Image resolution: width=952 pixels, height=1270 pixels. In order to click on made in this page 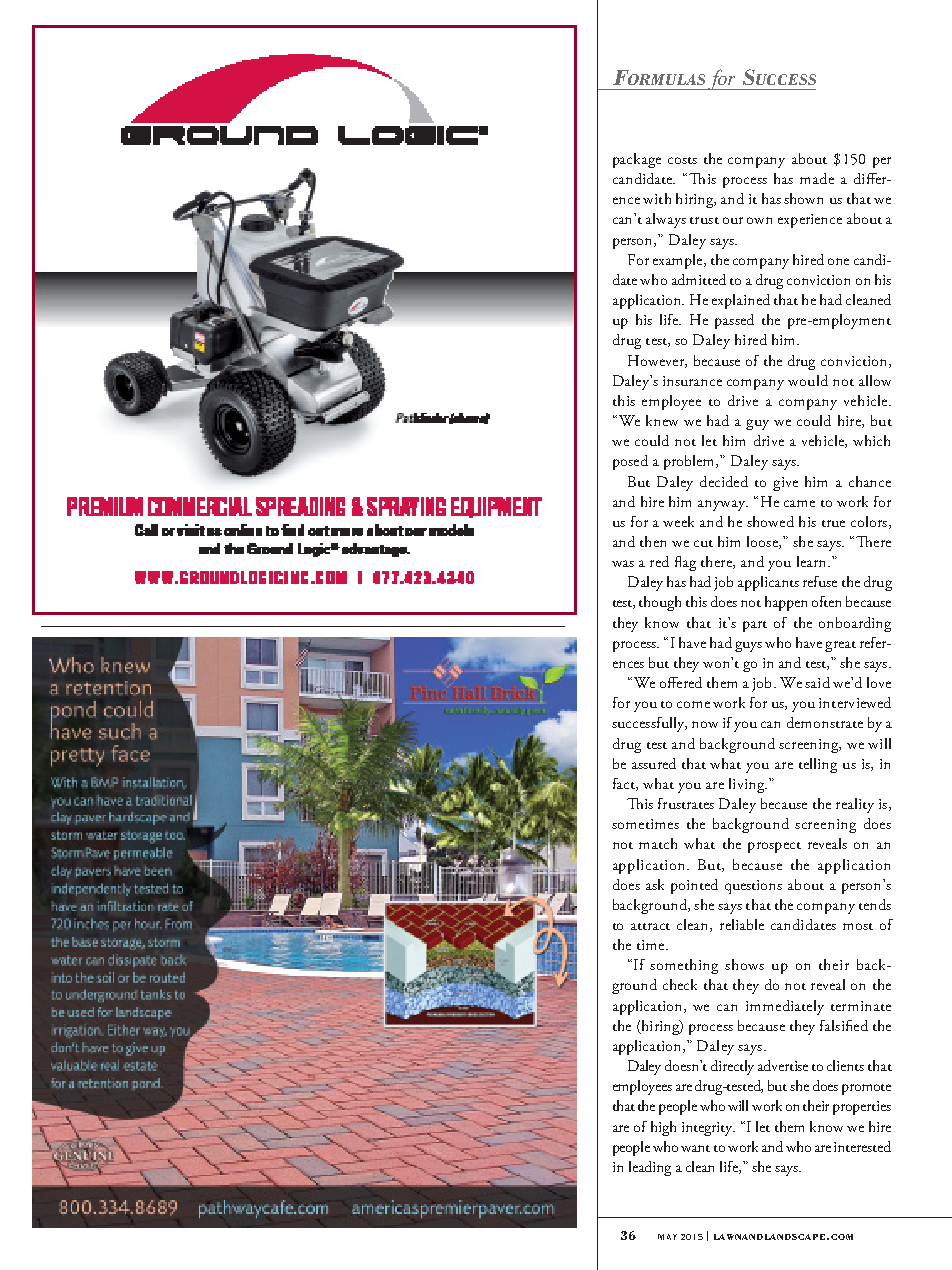, I will do `click(817, 178)`.
